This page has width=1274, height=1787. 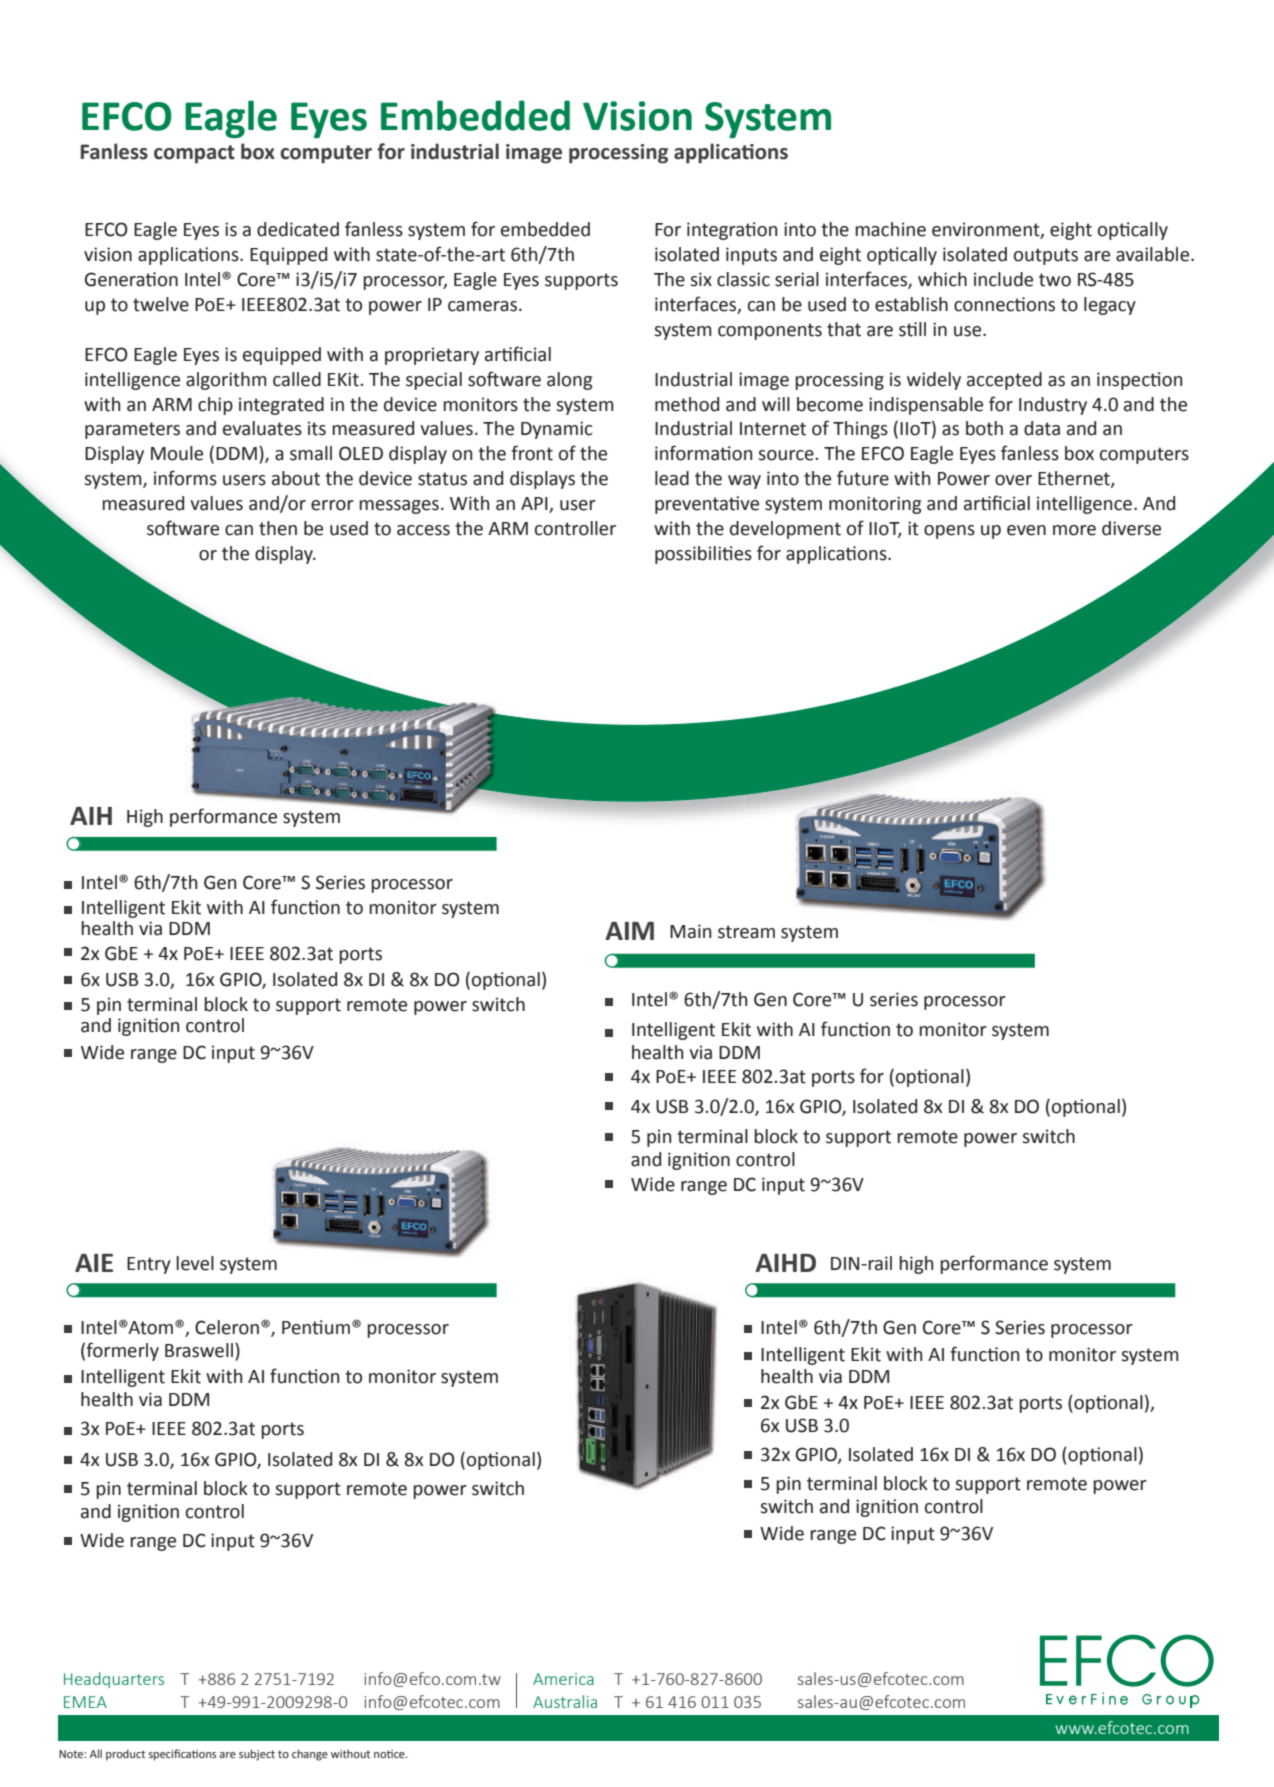 I want to click on subject, so click(x=257, y=1755).
